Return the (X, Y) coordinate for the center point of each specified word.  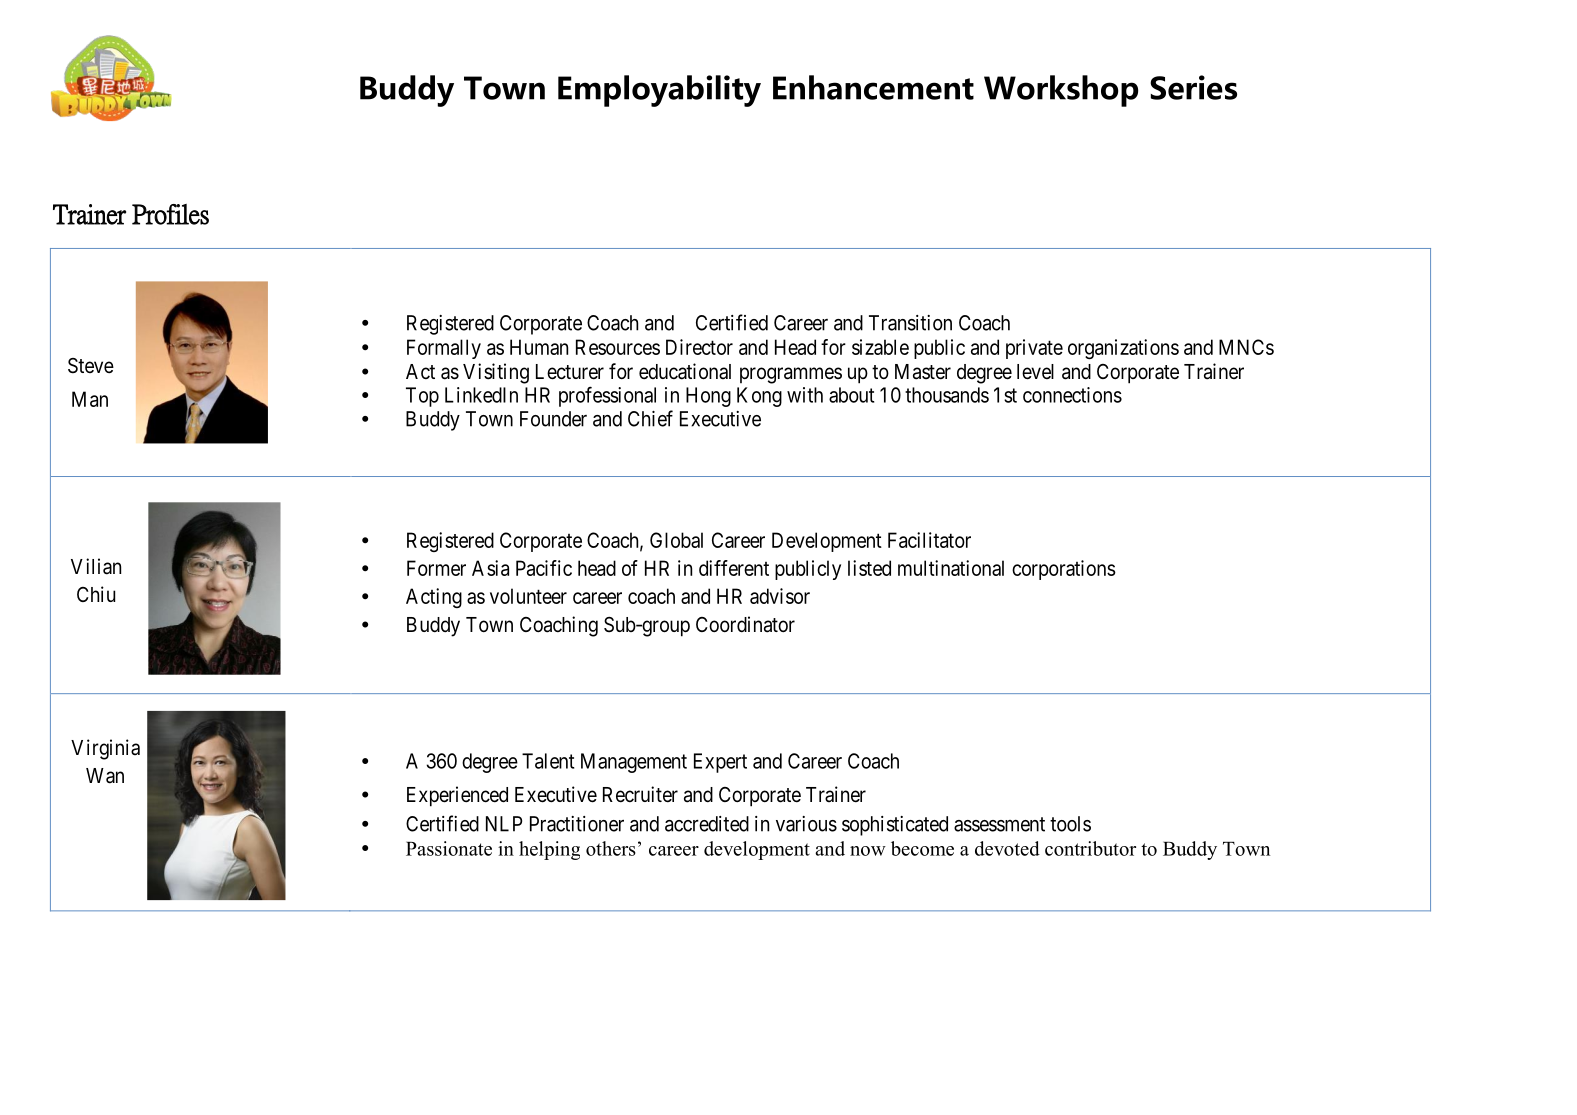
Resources (618, 347)
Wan (105, 776)
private (1034, 349)
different (734, 568)
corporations (1064, 570)
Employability (659, 91)
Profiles (170, 214)
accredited (707, 824)
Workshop (1061, 91)
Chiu (96, 594)
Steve (91, 366)
